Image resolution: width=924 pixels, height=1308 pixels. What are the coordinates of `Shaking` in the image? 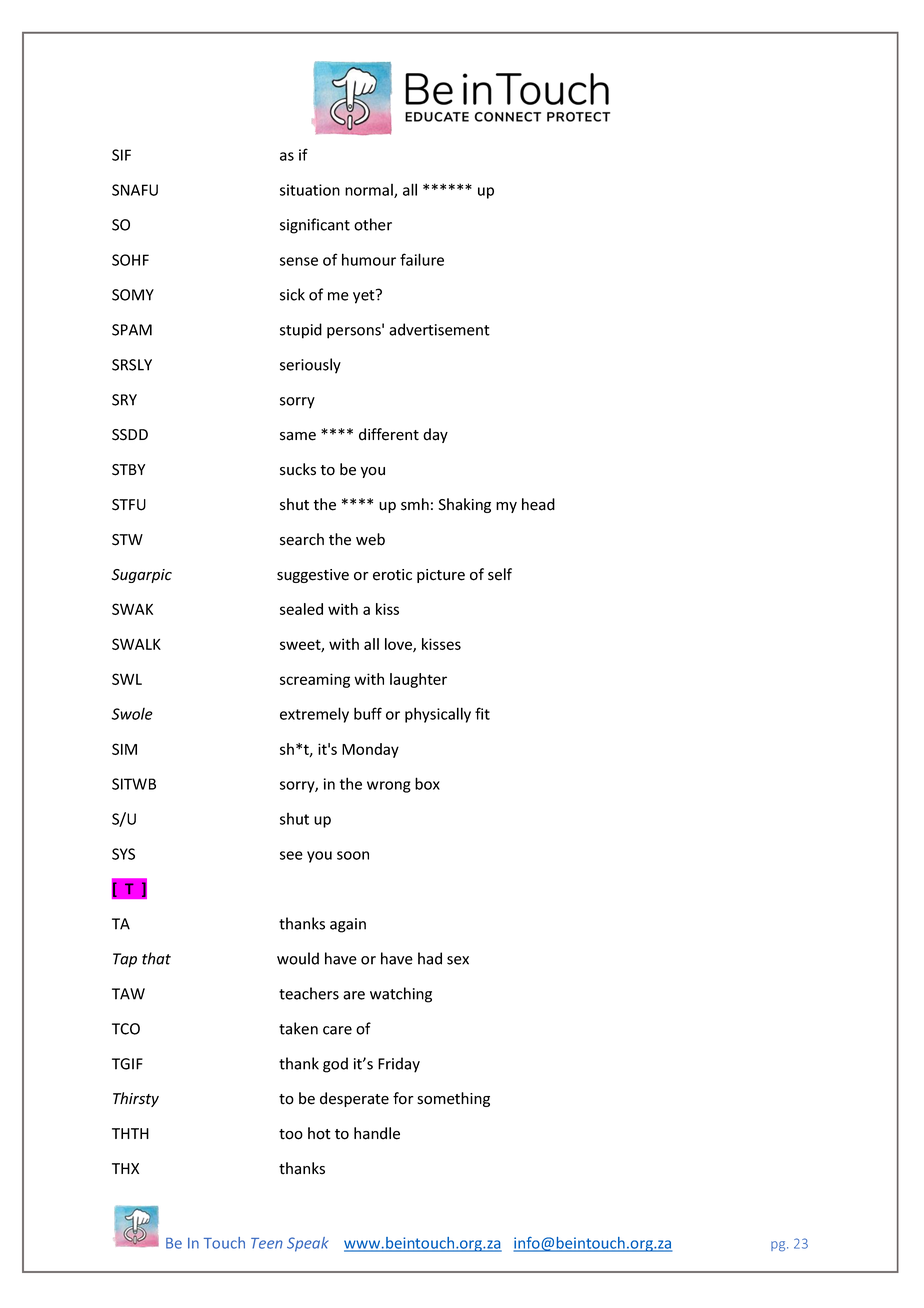 It's located at (464, 505).
